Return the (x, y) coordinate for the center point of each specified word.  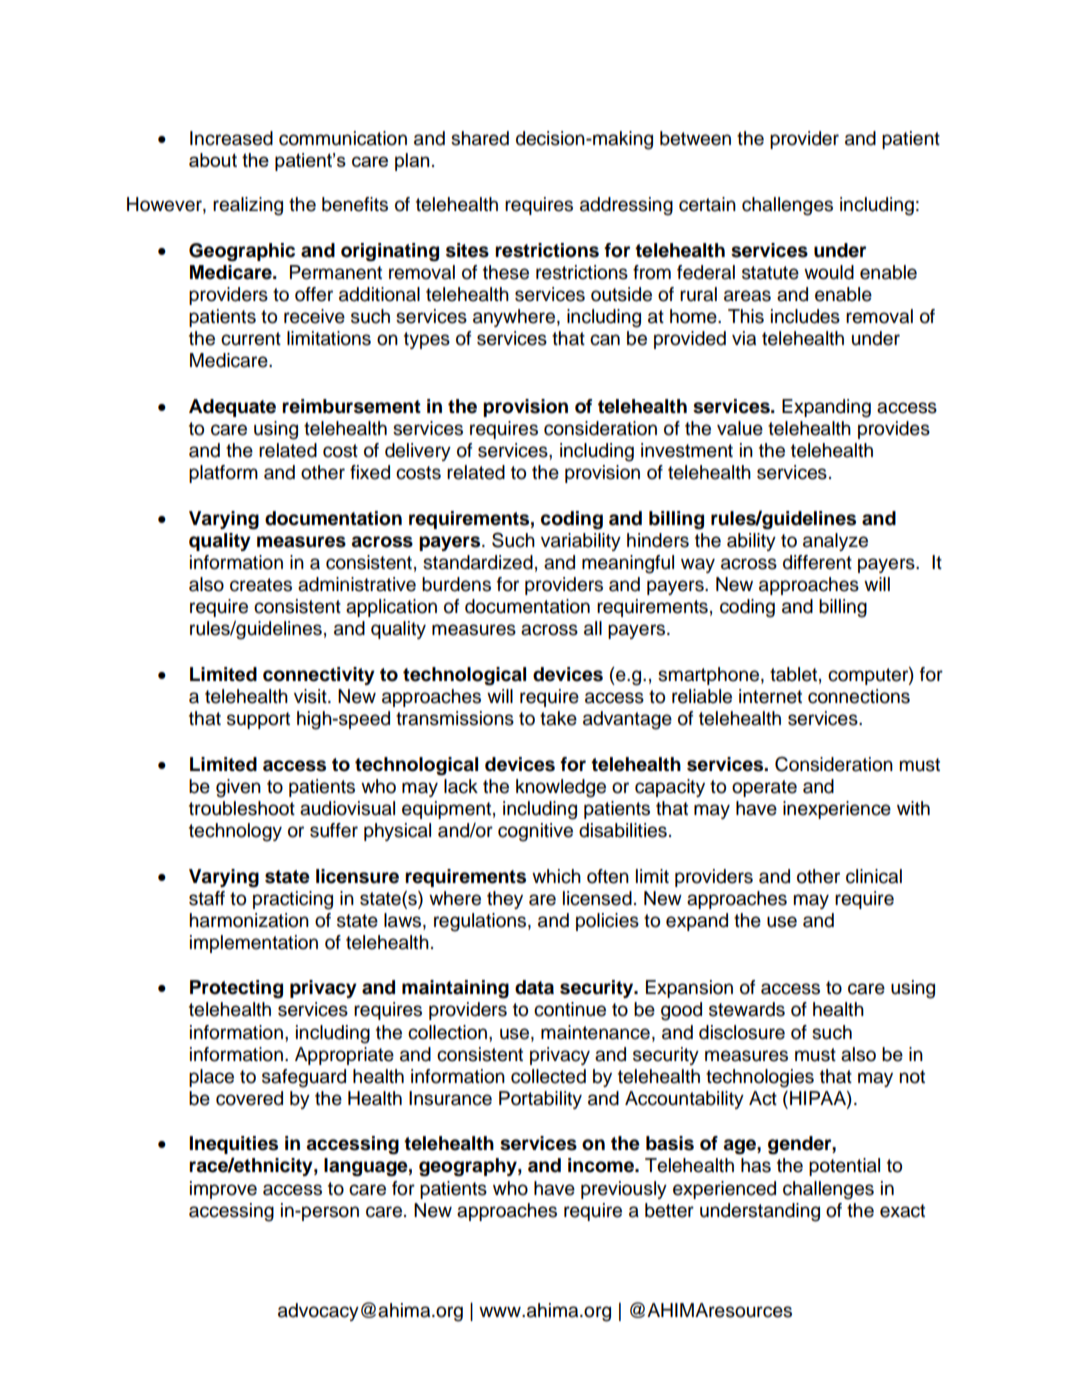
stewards (747, 1009)
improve (223, 1190)
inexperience (837, 810)
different (817, 562)
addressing (626, 206)
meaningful (628, 564)
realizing (248, 206)
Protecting (236, 989)
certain (707, 204)
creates (261, 585)
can (605, 340)
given (238, 788)
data (534, 987)
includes (805, 316)
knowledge (561, 788)
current (251, 339)
